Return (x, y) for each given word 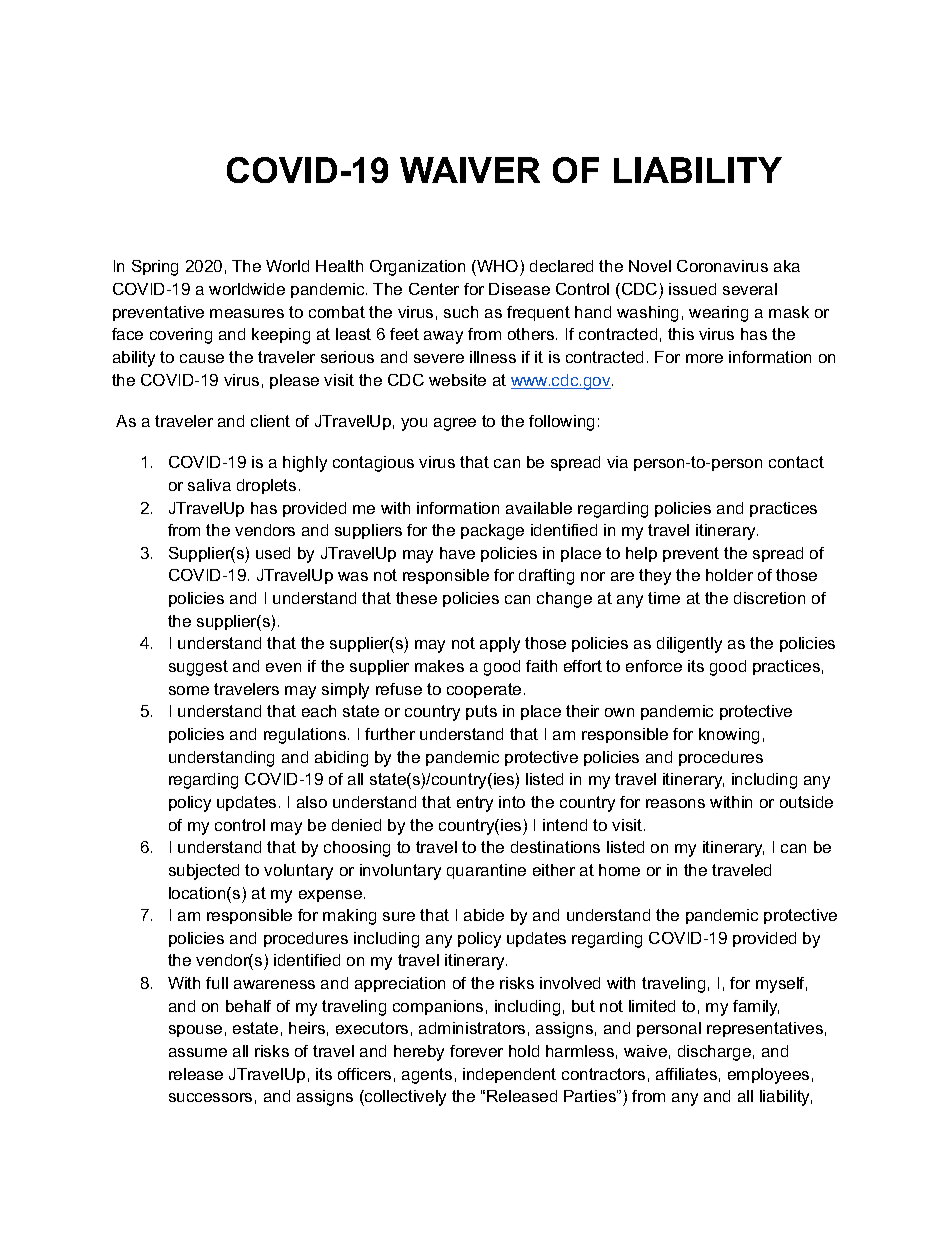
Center (434, 289)
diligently (689, 645)
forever (476, 1051)
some (189, 690)
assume (198, 1052)
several (750, 289)
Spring (155, 268)
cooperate (484, 690)
